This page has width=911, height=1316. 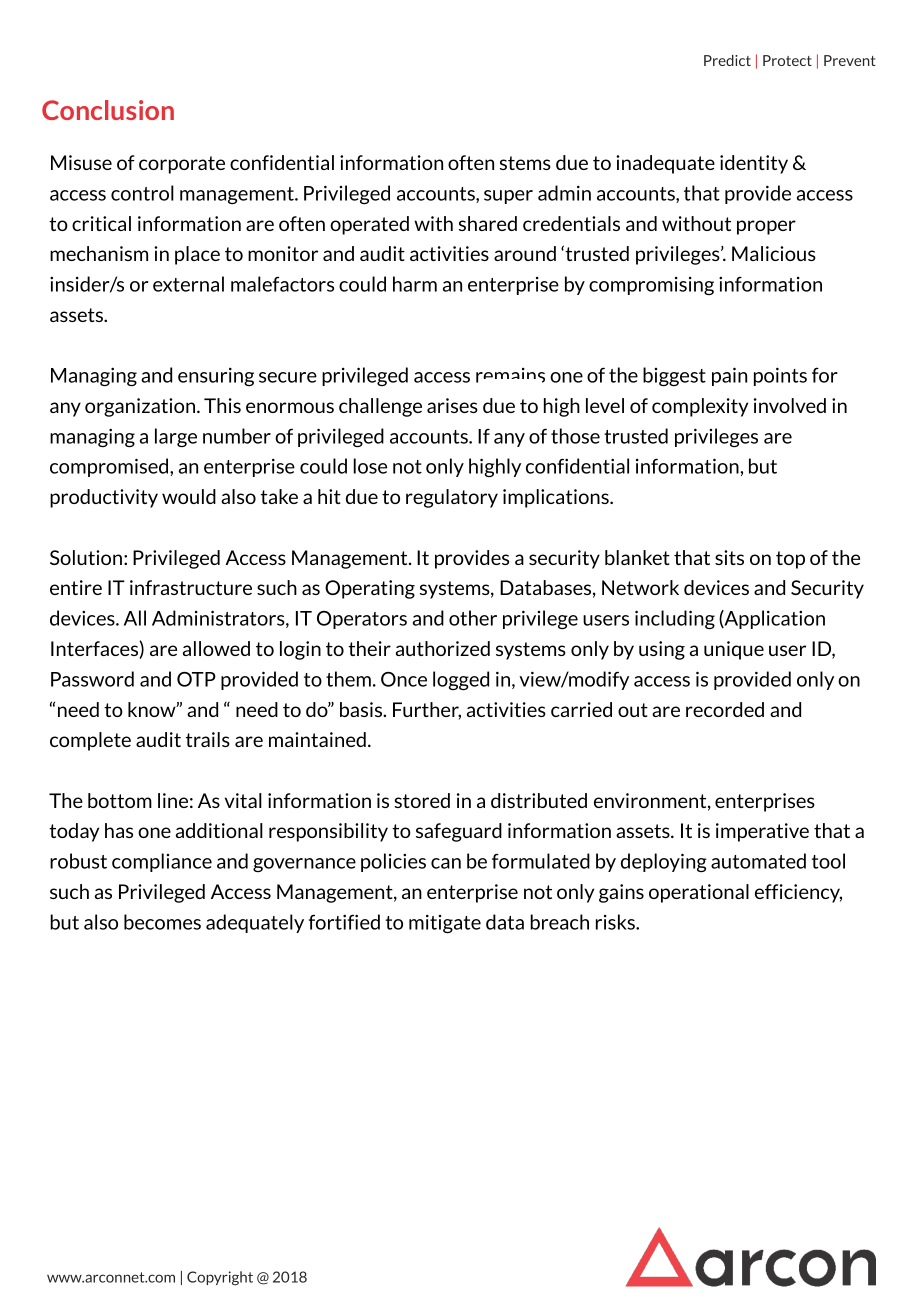 What do you see at coordinates (734, 650) in the page?
I see `unique` at bounding box center [734, 650].
